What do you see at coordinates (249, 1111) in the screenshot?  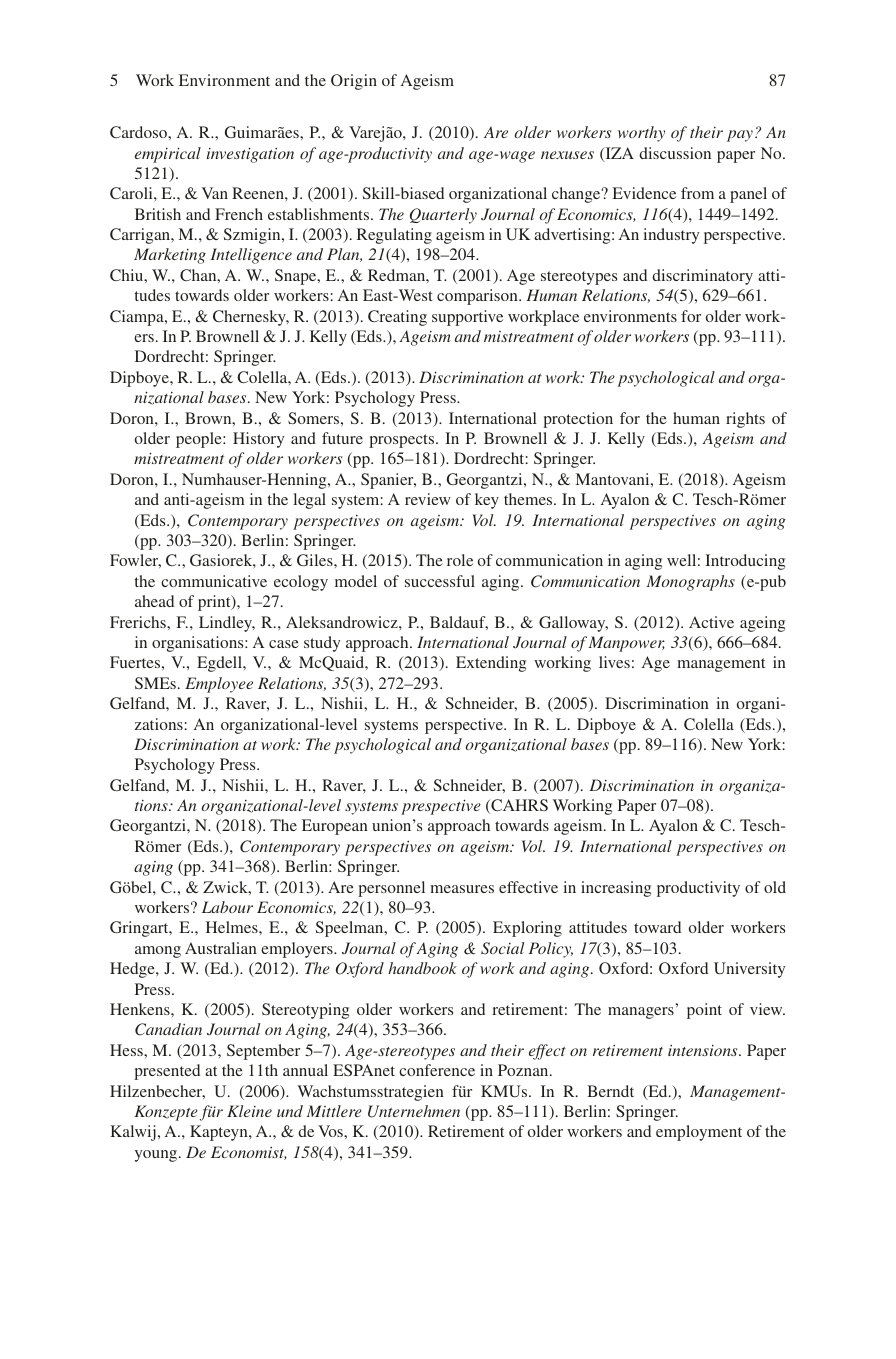 I see `Kleine` at bounding box center [249, 1111].
